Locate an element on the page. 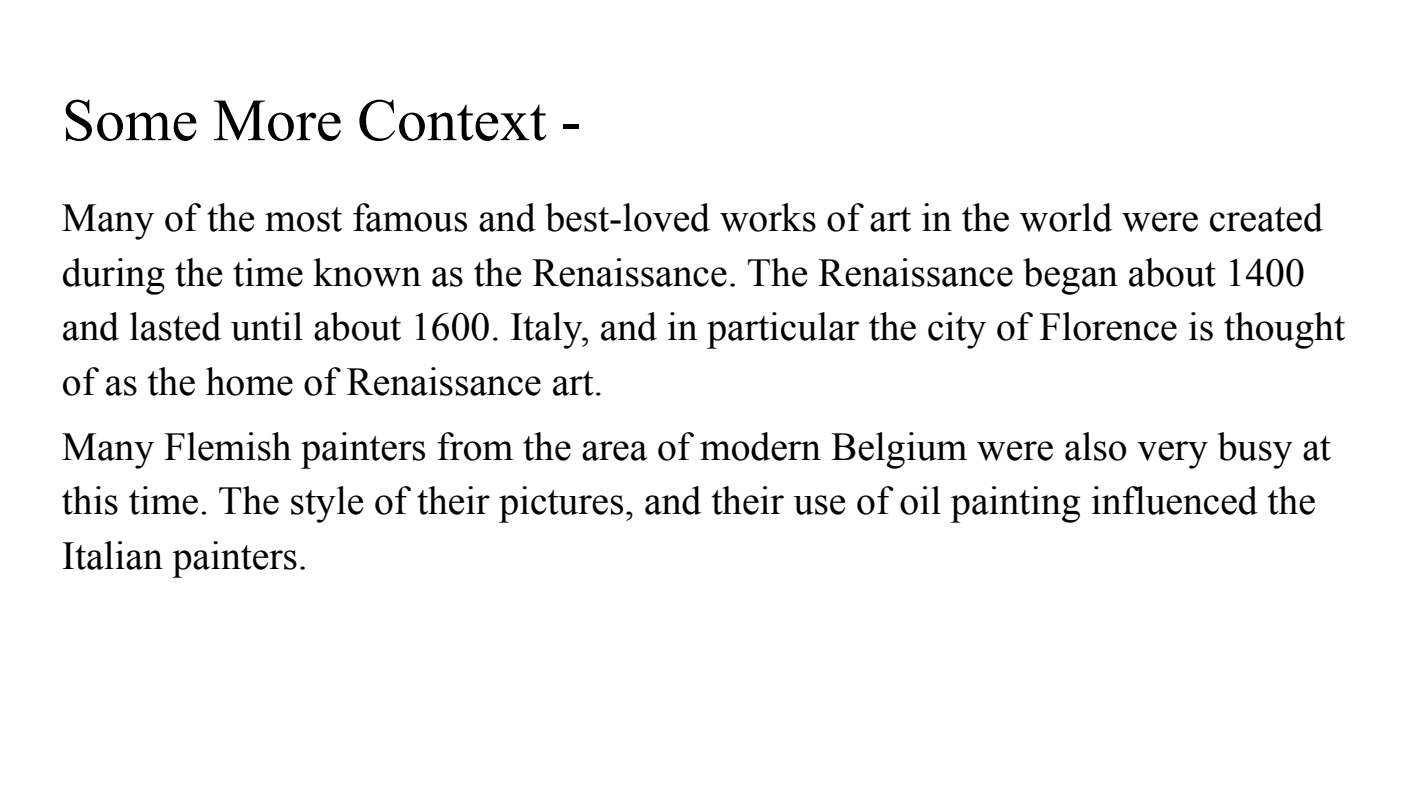  influenced is located at coordinates (1175, 500).
